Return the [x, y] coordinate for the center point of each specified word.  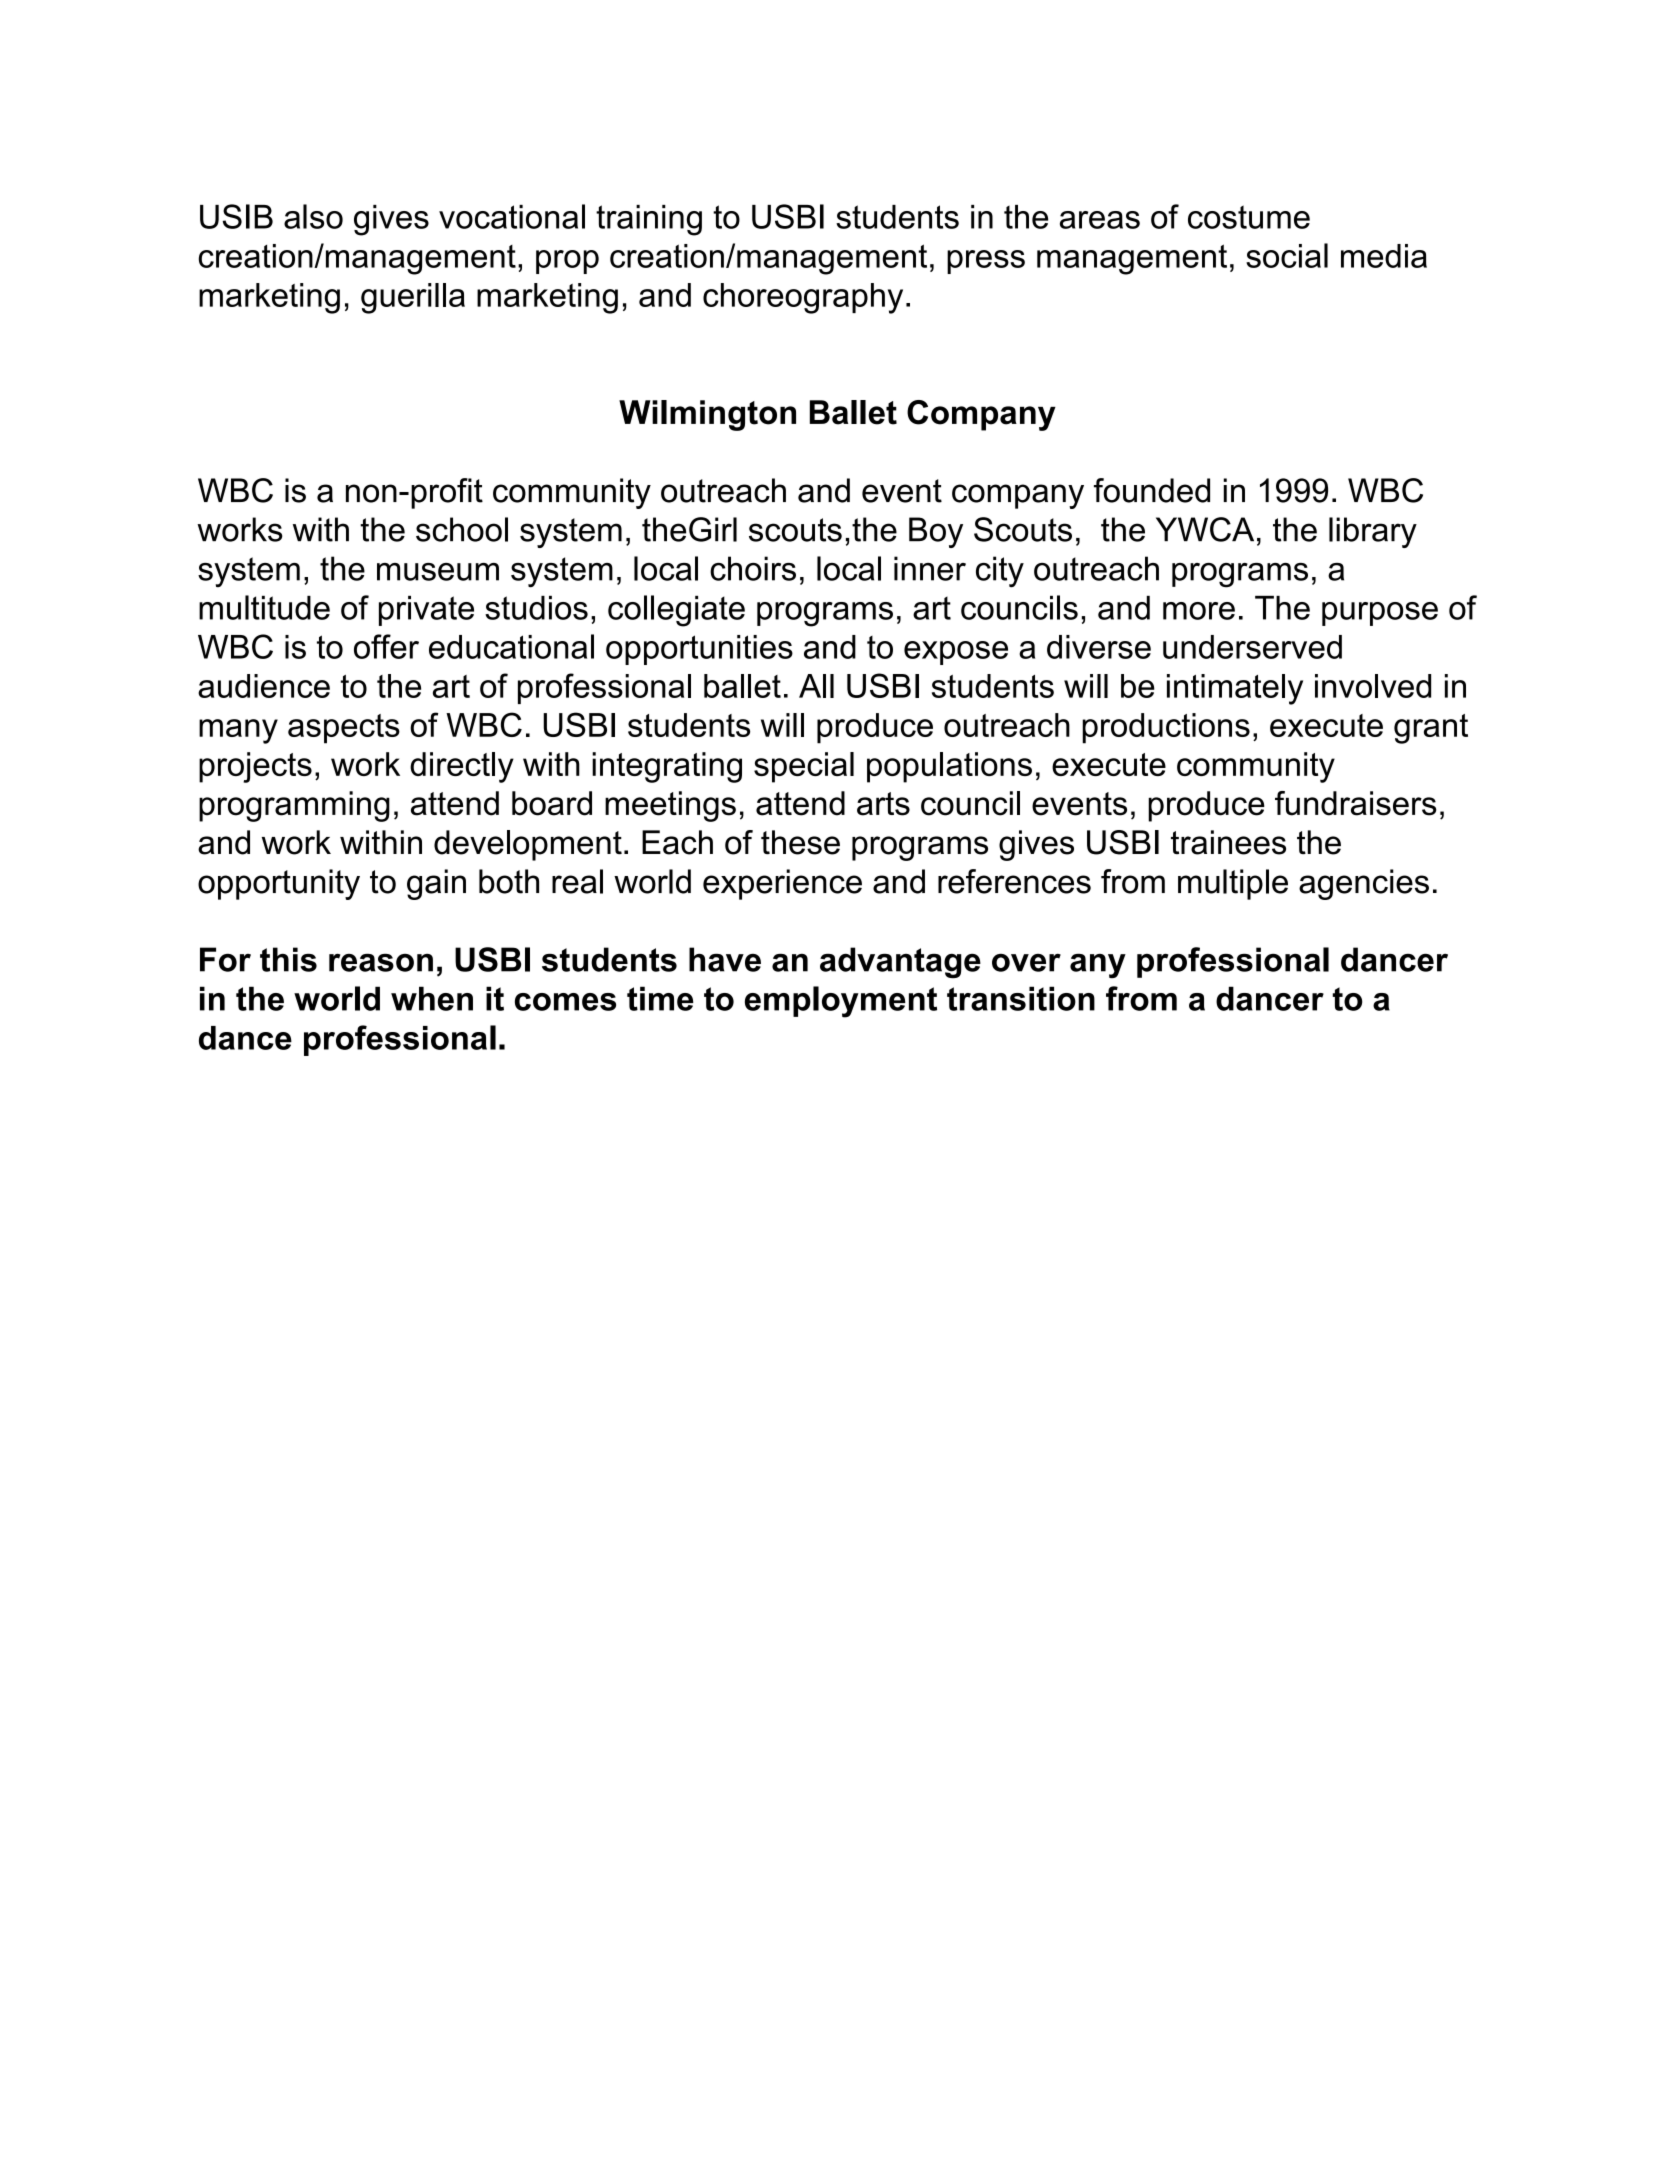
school [462, 529]
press [986, 262]
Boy [936, 532]
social [1287, 255]
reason [381, 962]
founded [1152, 490]
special [804, 767]
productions [1166, 728]
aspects [344, 729]
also [313, 216]
